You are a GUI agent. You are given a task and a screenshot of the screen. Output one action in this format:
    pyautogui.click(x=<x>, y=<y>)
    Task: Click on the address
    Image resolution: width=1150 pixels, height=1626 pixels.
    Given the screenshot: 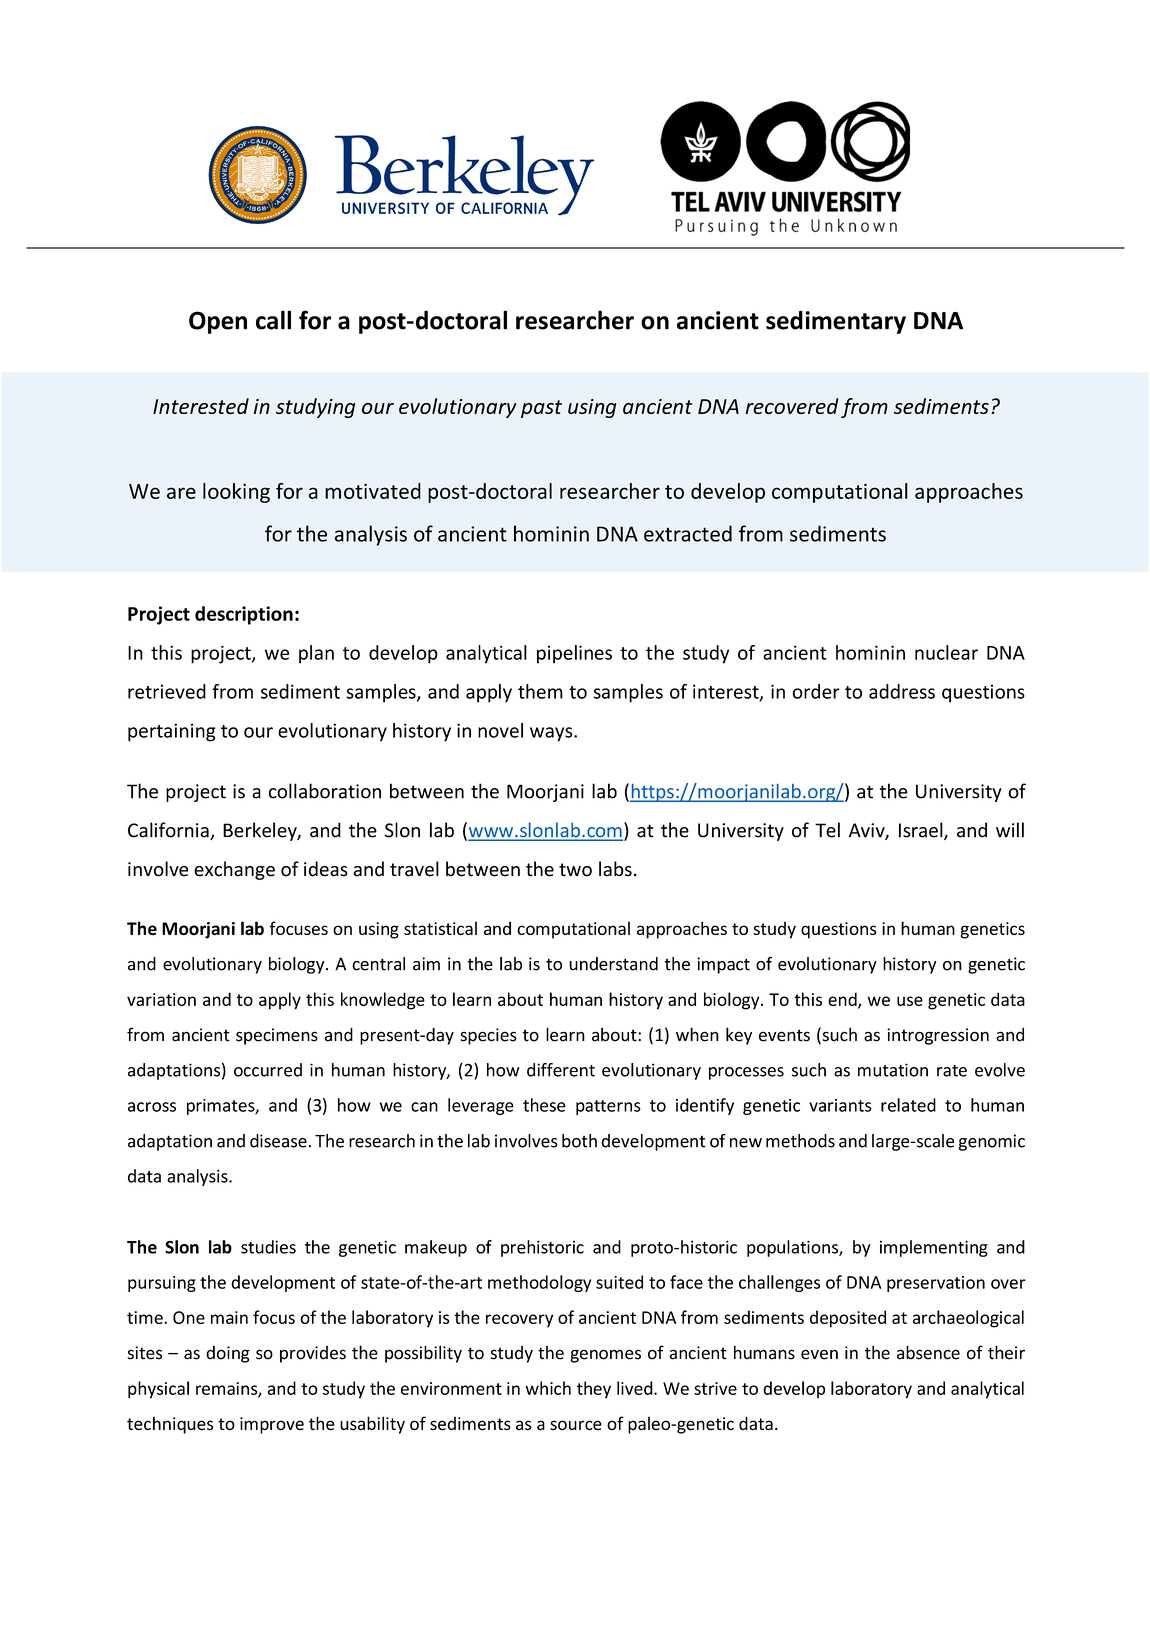 What is the action you would take?
    pyautogui.click(x=902, y=691)
